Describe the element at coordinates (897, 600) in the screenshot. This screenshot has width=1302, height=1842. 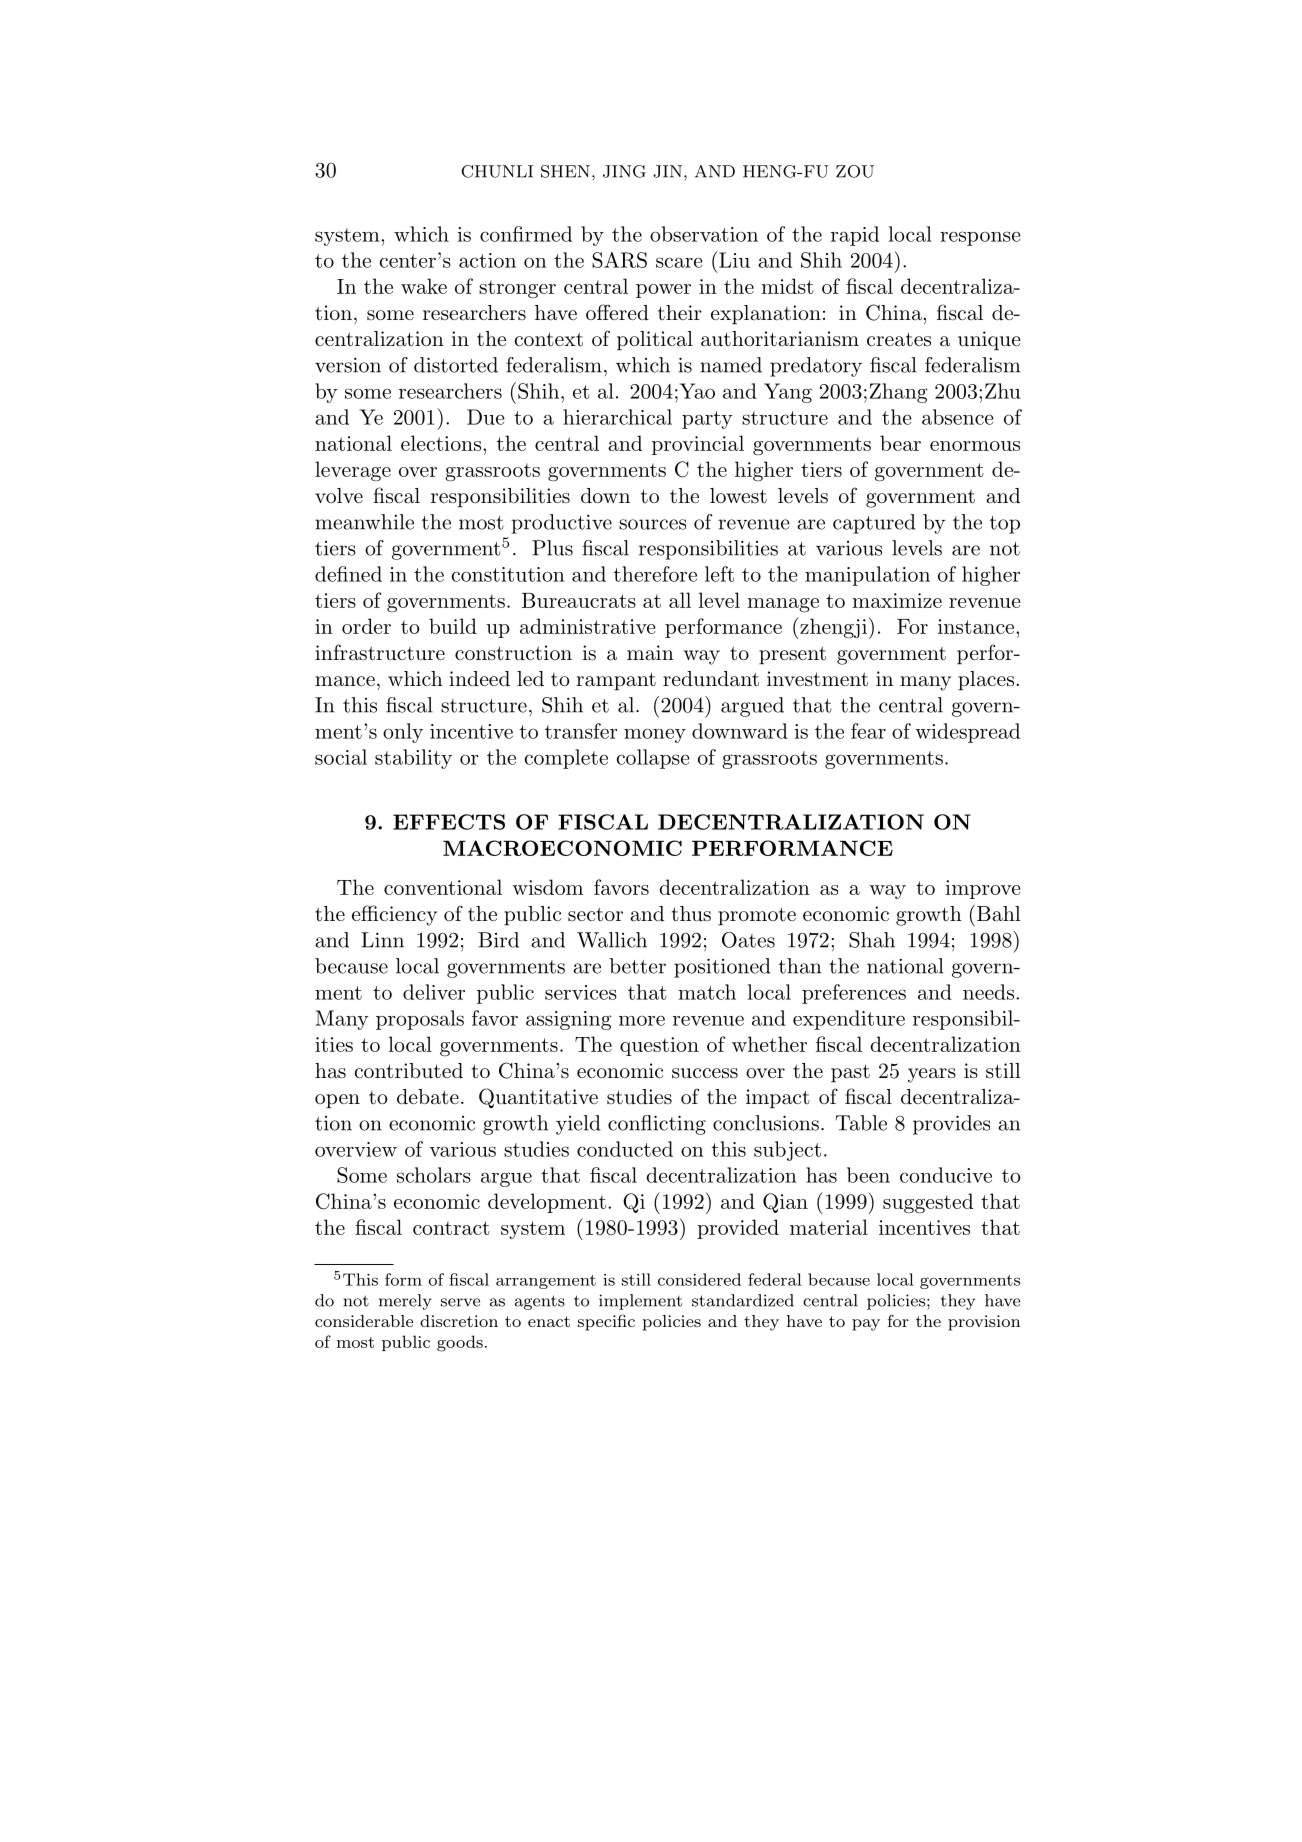
I see `maximize` at that location.
